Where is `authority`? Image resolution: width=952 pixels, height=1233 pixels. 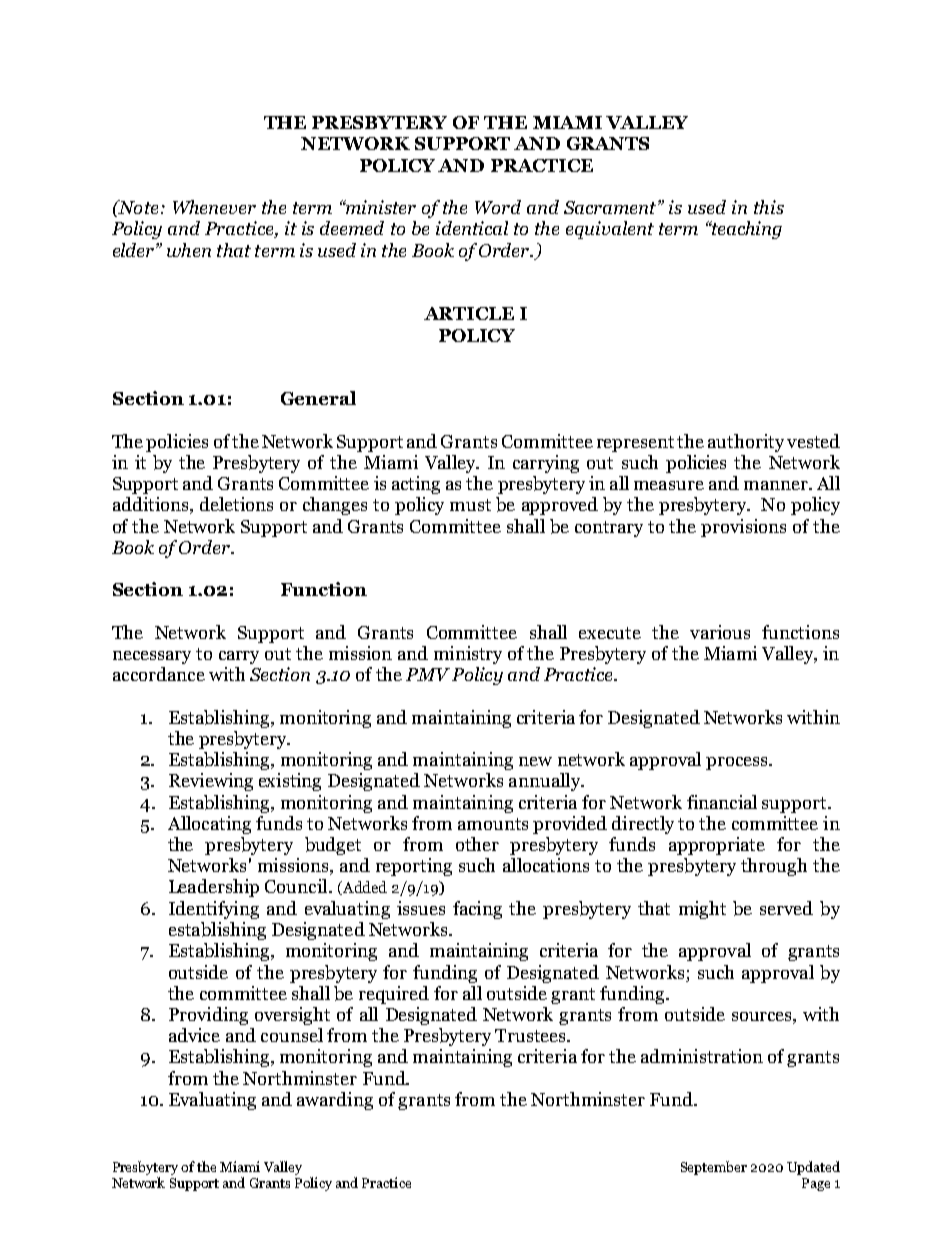
authority is located at coordinates (746, 443).
